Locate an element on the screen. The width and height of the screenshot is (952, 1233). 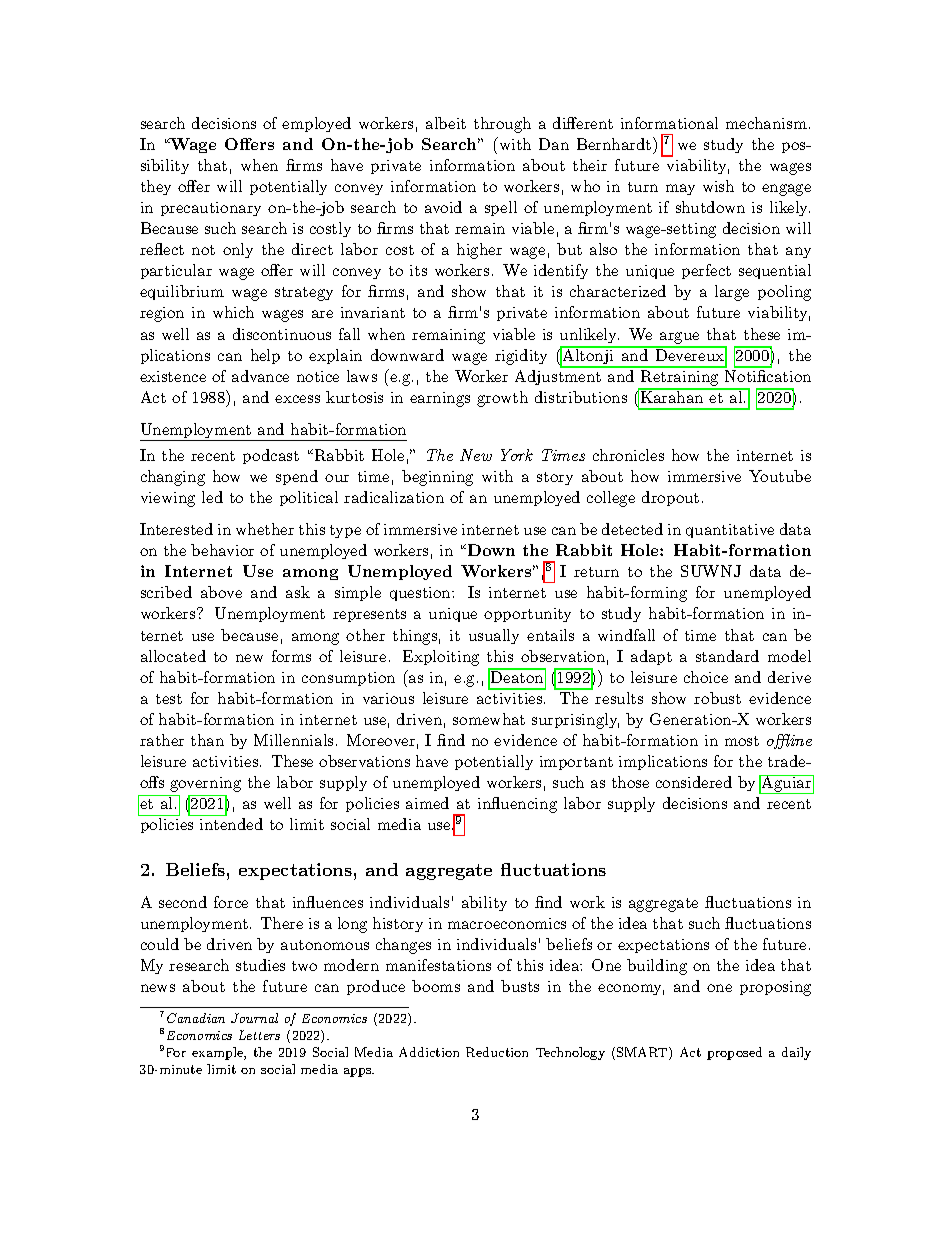
proposed is located at coordinates (734, 1053).
